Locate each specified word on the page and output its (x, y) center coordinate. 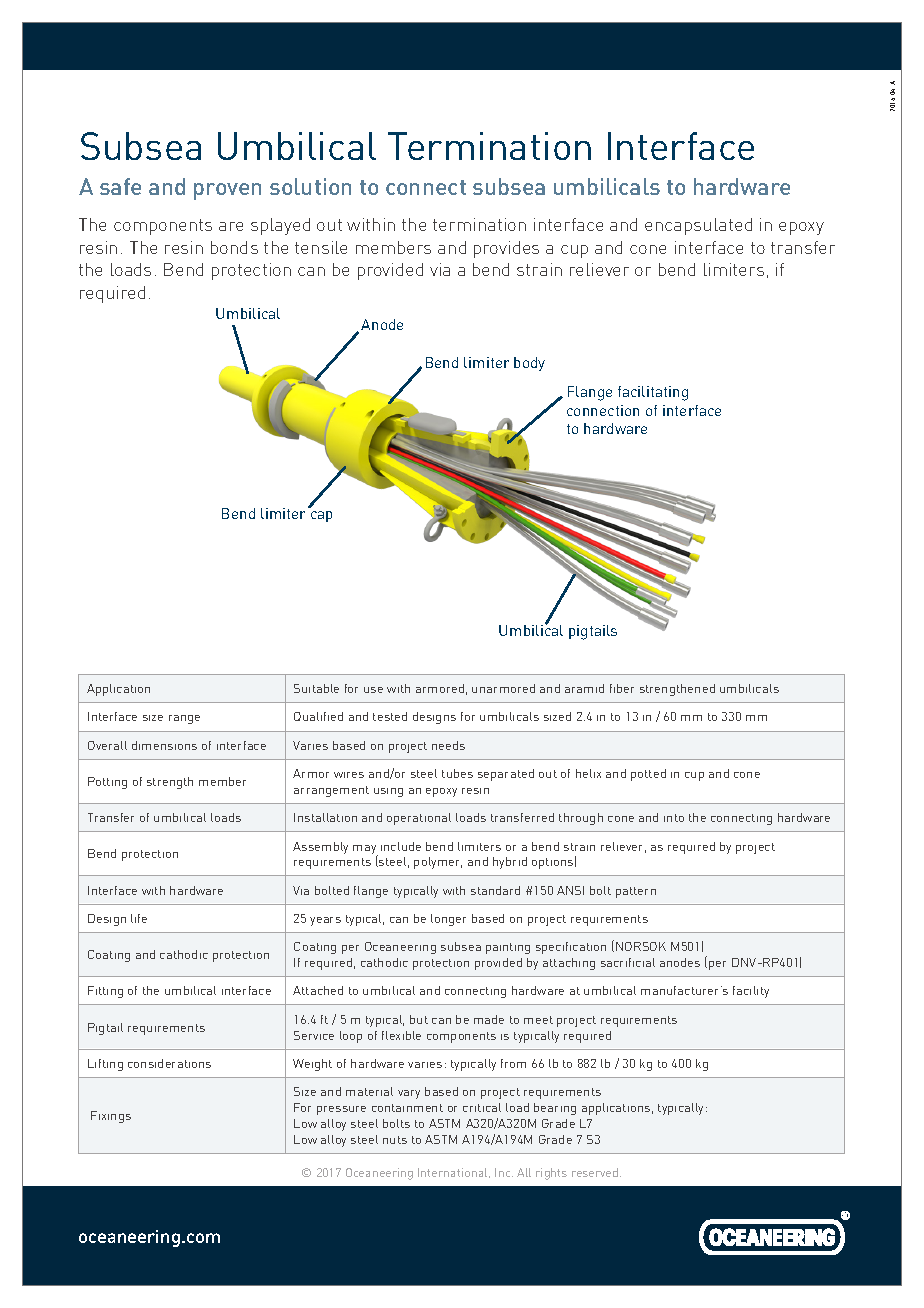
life (139, 918)
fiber (622, 688)
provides (506, 249)
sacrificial (628, 962)
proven (227, 191)
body (529, 364)
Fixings (111, 1117)
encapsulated (698, 226)
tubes (457, 773)
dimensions (164, 745)
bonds (234, 247)
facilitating (653, 393)
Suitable (316, 688)
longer (448, 920)
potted (648, 775)
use (373, 690)
